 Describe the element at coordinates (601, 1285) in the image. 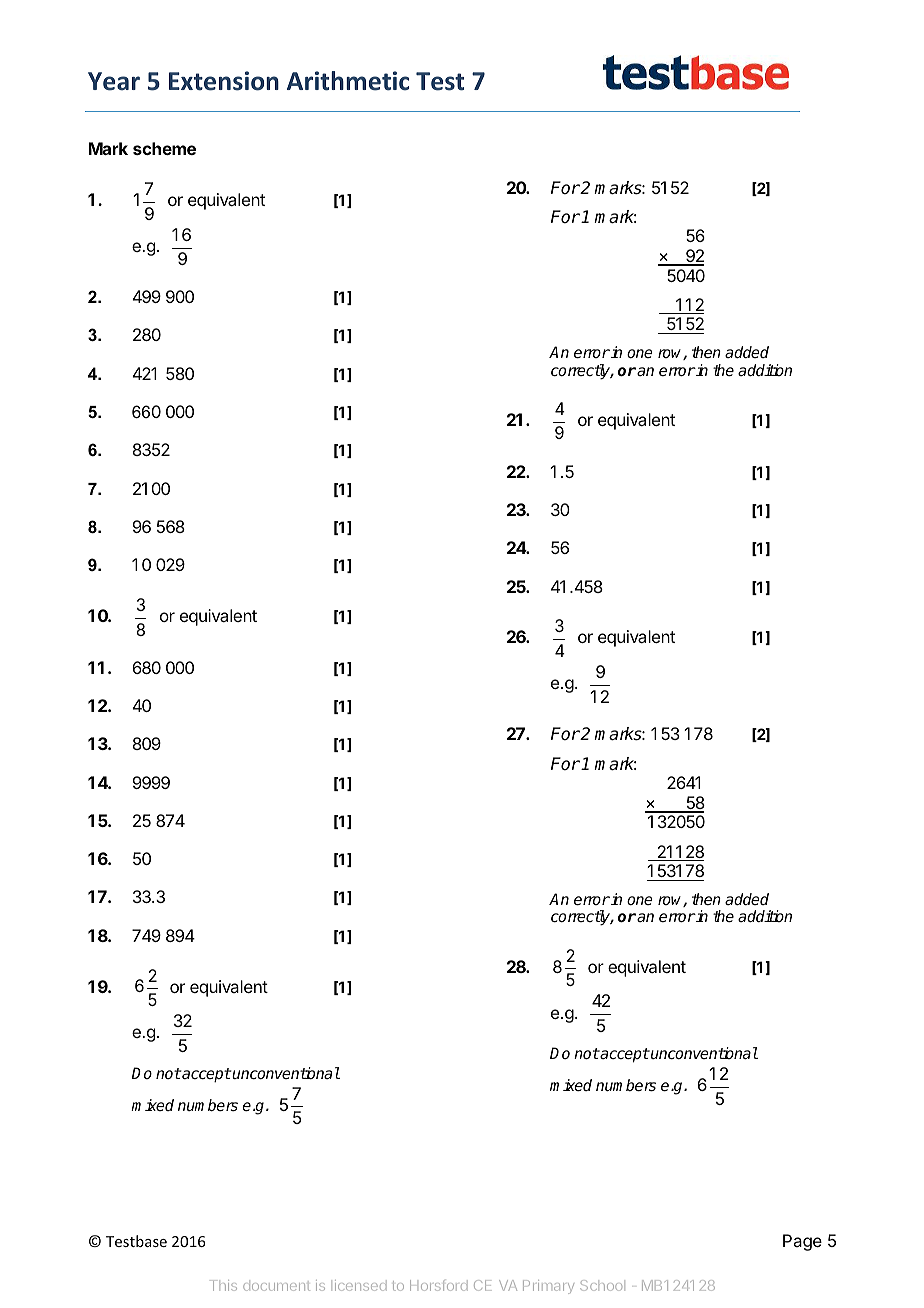

I see `School` at that location.
